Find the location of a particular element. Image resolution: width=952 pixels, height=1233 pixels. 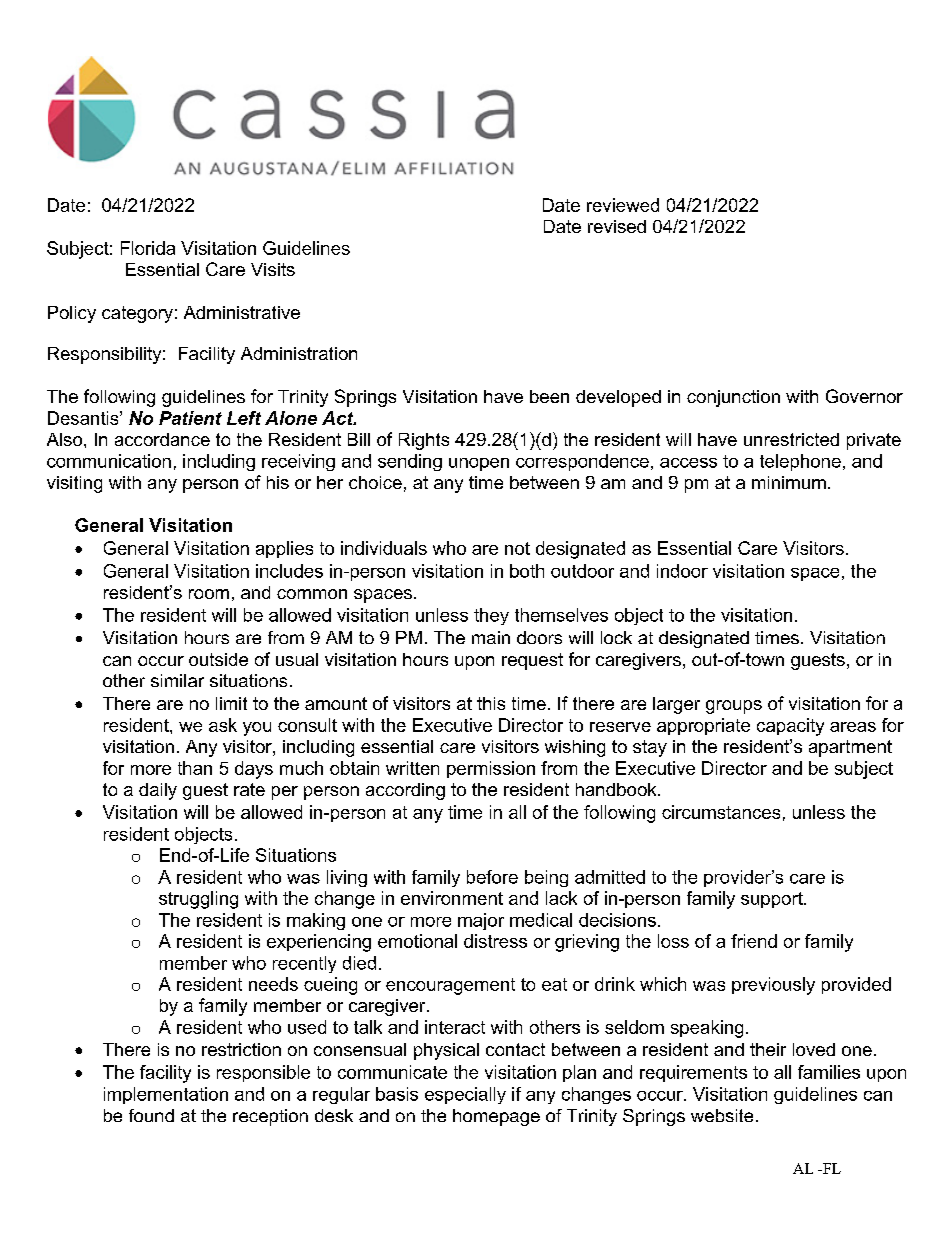

circumstances is located at coordinates (721, 812).
